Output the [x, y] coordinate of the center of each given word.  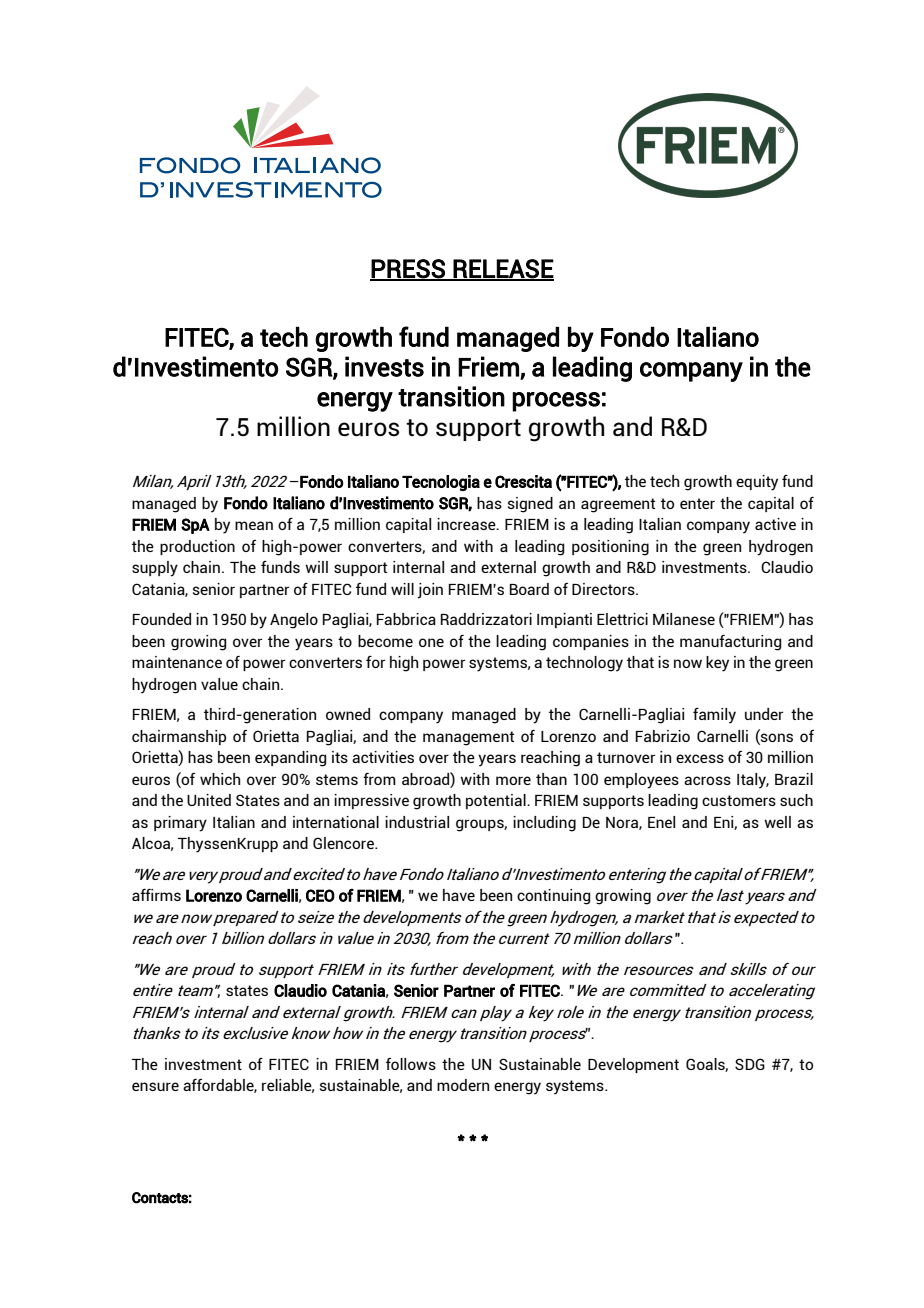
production [197, 547]
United [209, 800]
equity [757, 483]
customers [739, 800]
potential [497, 801]
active [775, 524]
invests [384, 366]
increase [467, 524]
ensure [155, 1086]
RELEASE [503, 269]
